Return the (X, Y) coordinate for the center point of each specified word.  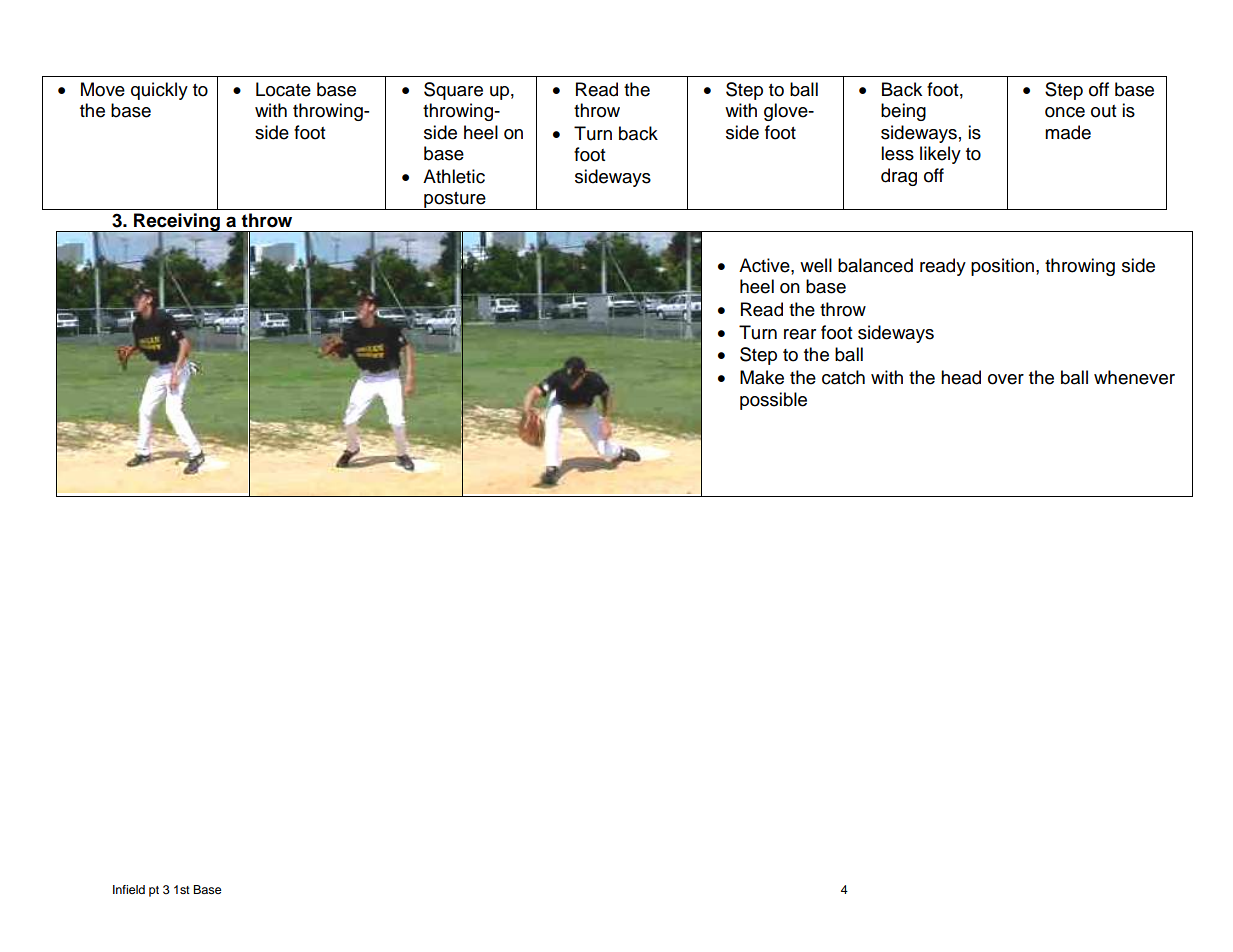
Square (453, 91)
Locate (283, 89)
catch (843, 377)
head (961, 377)
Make (762, 377)
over (1006, 379)
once (1065, 112)
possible (773, 401)
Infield (129, 889)
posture (455, 201)
